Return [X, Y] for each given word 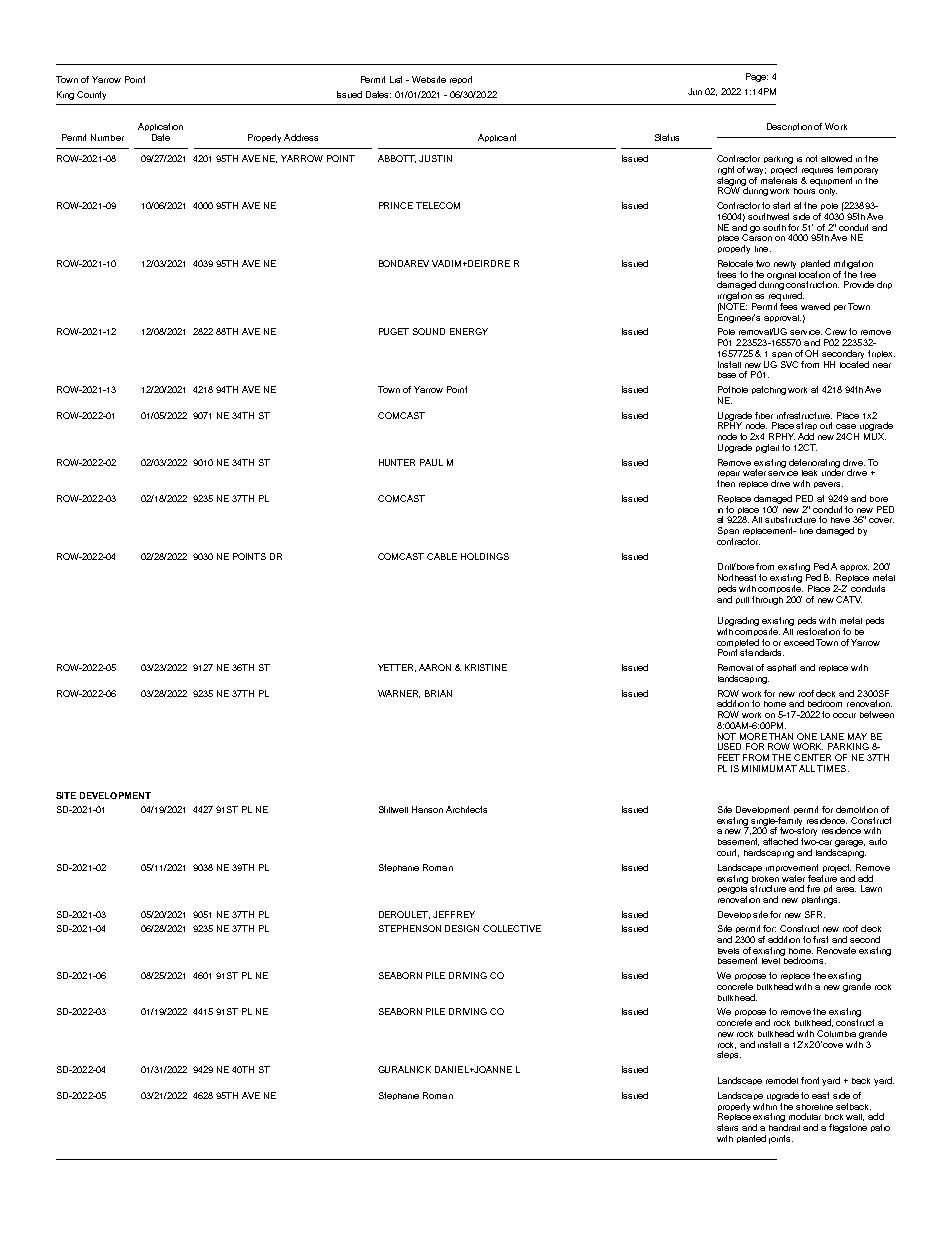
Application [160, 127]
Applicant [497, 138]
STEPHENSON [410, 928]
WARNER [399, 694]
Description [789, 127]
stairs [727, 1127]
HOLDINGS [485, 556]
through [767, 600]
